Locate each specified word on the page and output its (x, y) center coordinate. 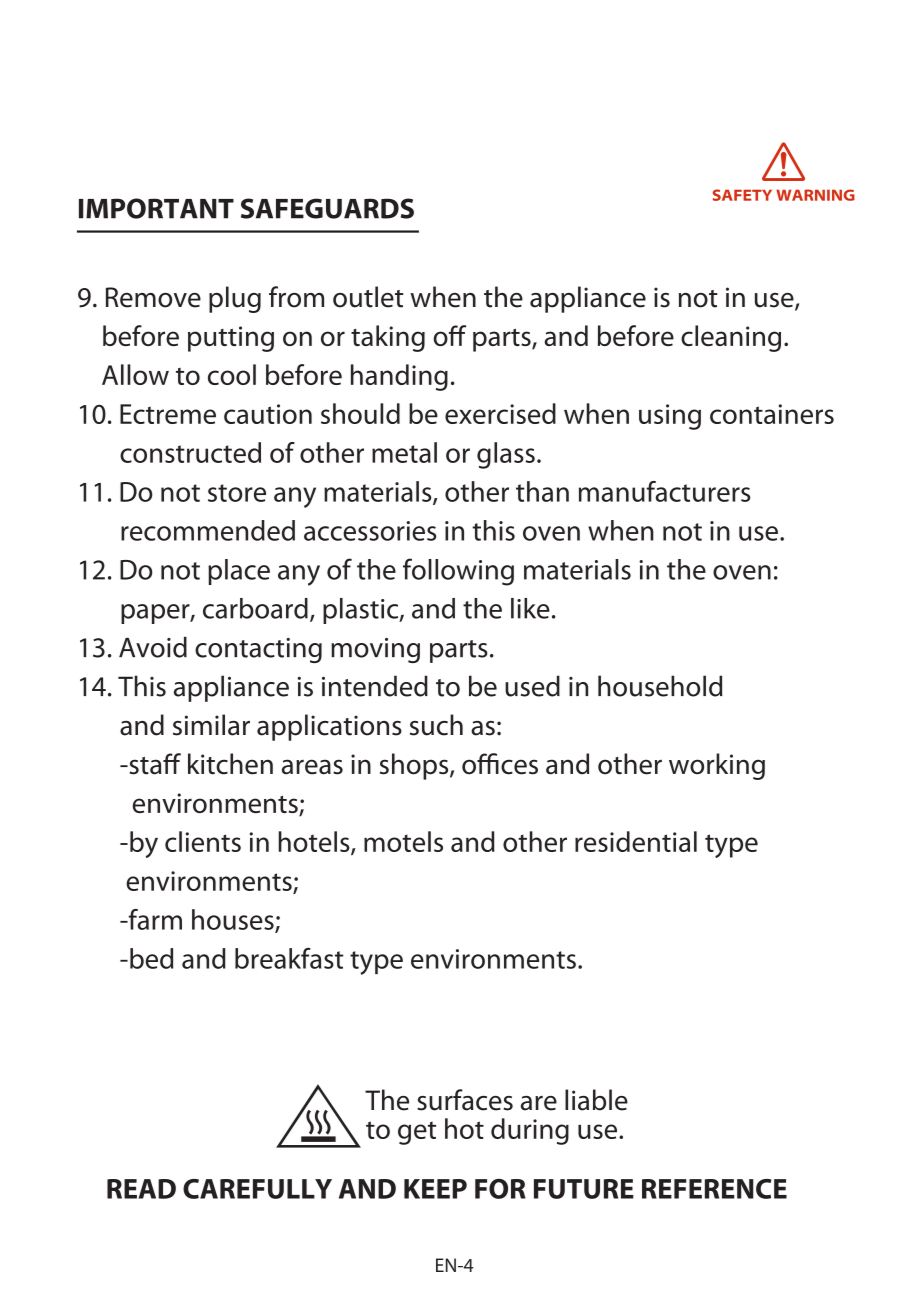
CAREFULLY (257, 1189)
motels (403, 841)
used (532, 686)
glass (506, 455)
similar (211, 725)
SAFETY (742, 195)
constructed (190, 452)
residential (636, 841)
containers (772, 414)
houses (234, 920)
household (660, 686)
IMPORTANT (156, 208)
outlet (368, 297)
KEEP (435, 1189)
